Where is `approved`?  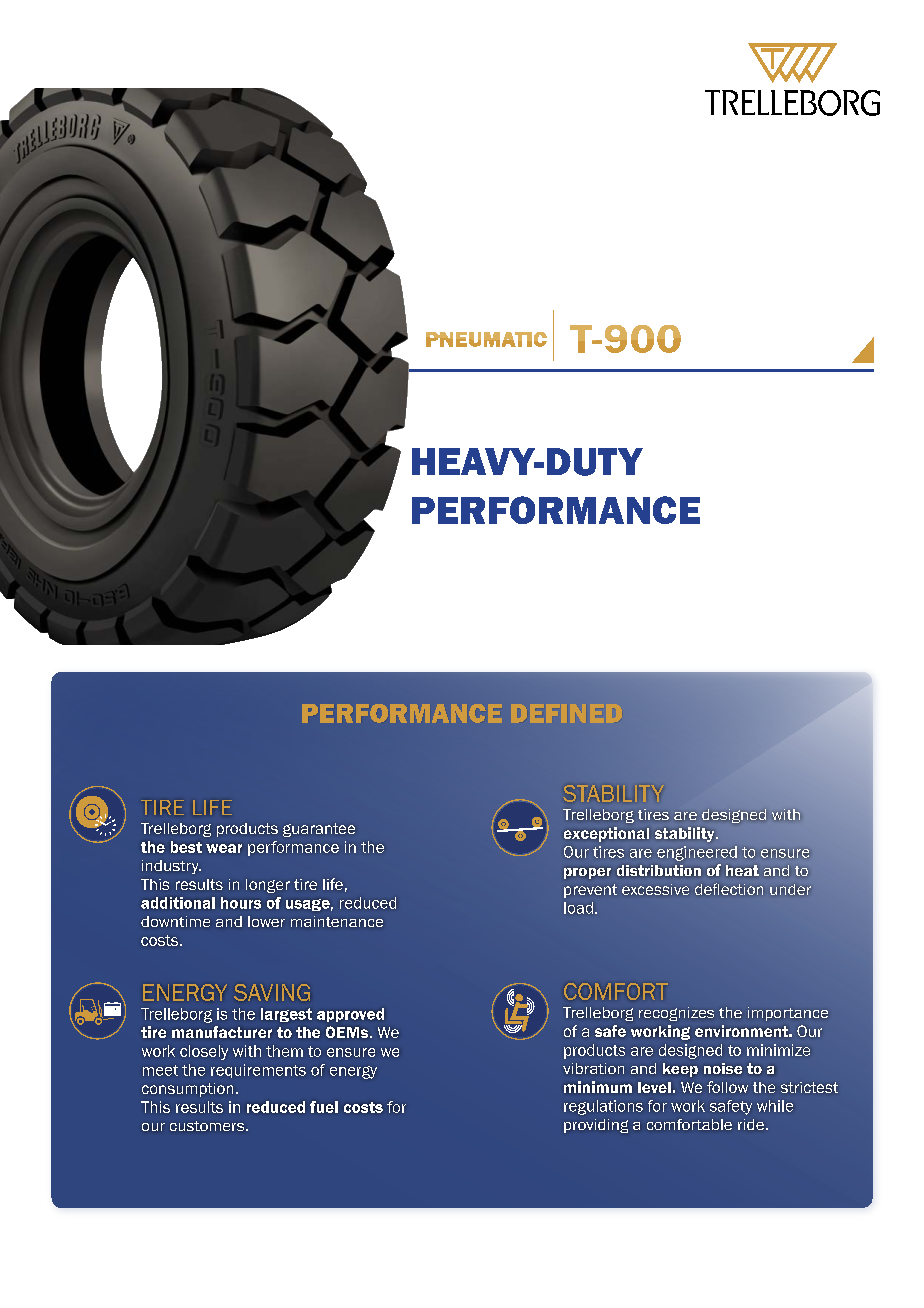
approved is located at coordinates (350, 1015).
